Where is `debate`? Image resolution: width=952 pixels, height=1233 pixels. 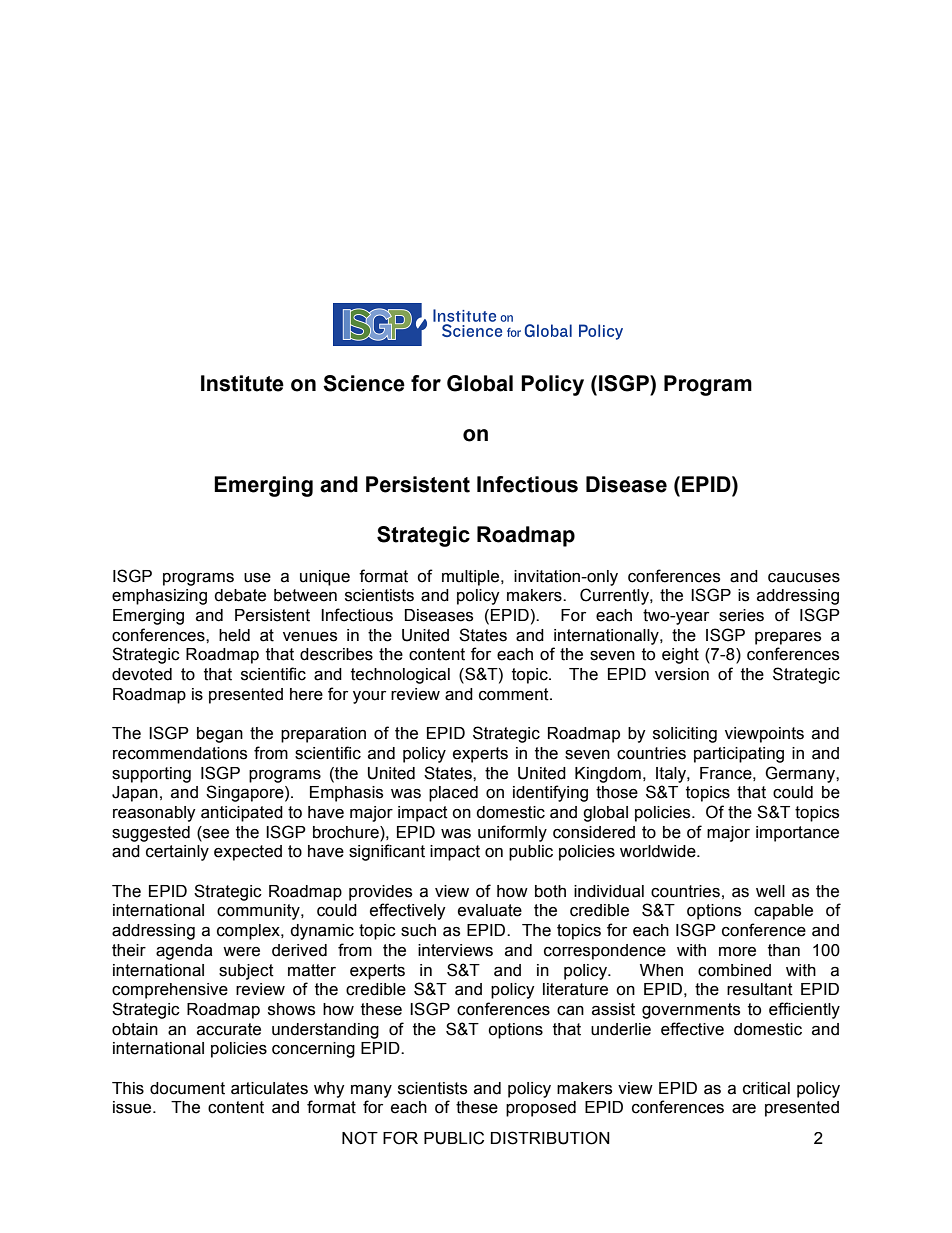 debate is located at coordinates (240, 595).
